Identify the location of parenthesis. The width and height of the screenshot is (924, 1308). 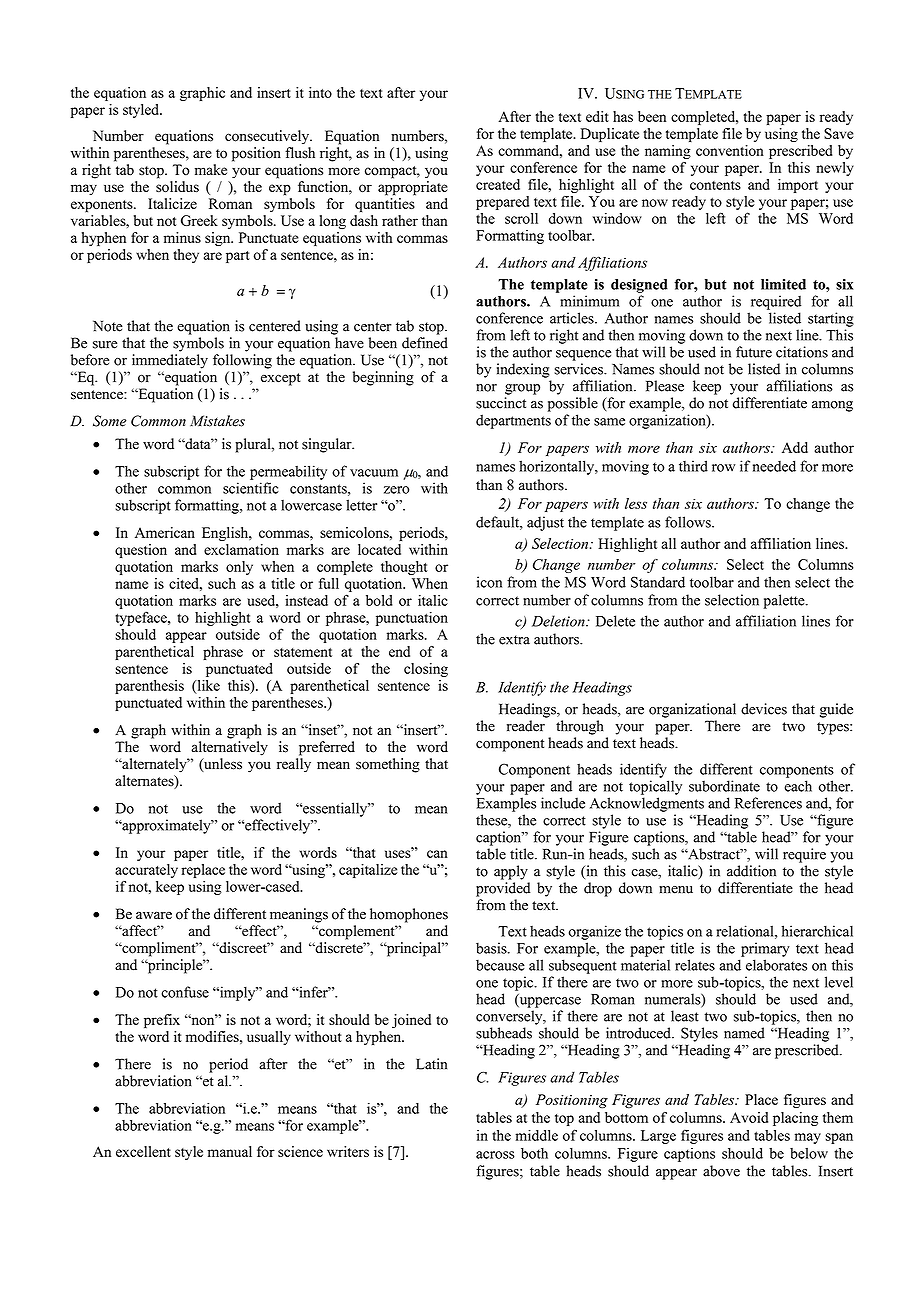
(149, 687).
